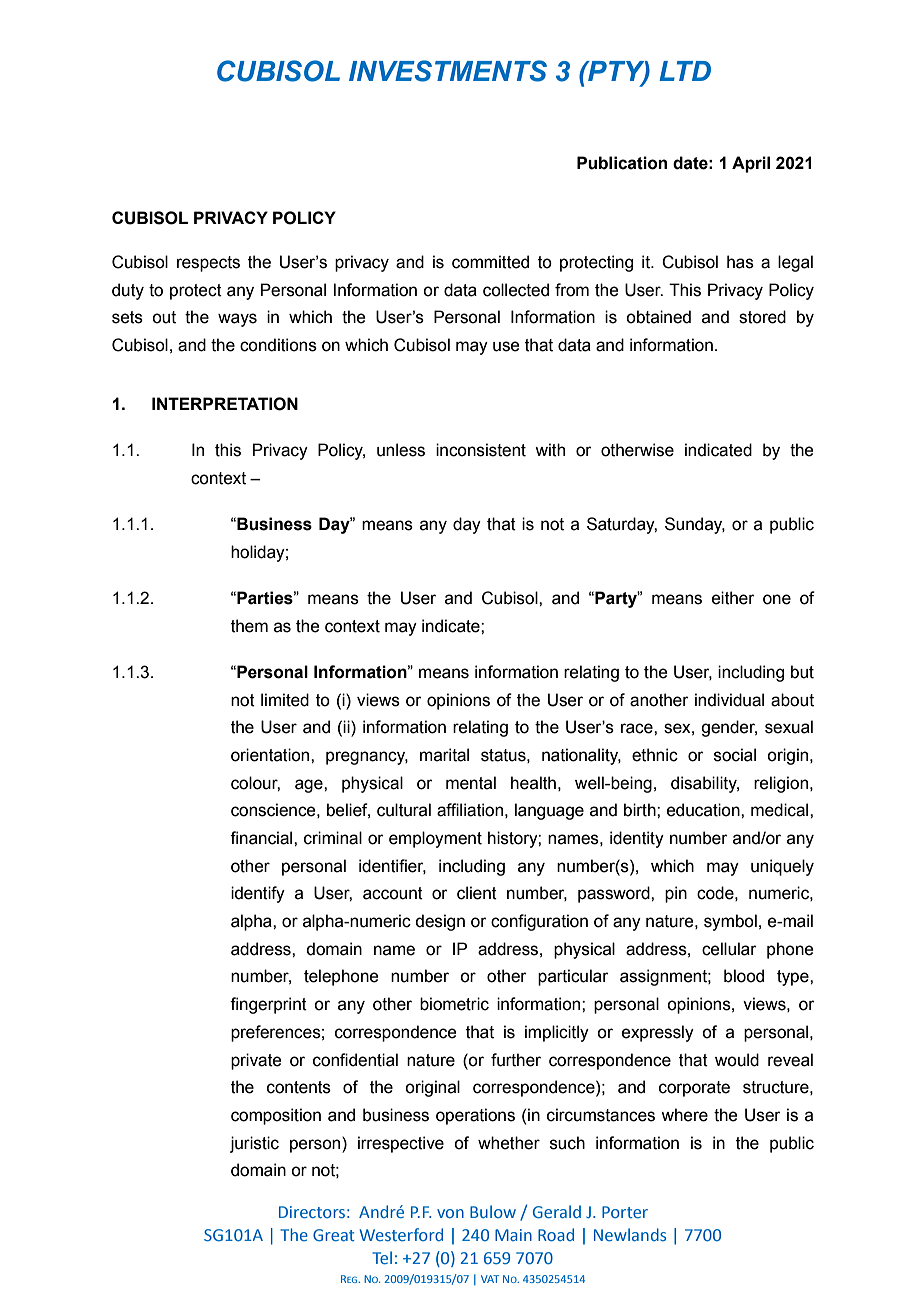 The height and width of the screenshot is (1308, 924). What do you see at coordinates (450, 1213) in the screenshot?
I see `von` at bounding box center [450, 1213].
